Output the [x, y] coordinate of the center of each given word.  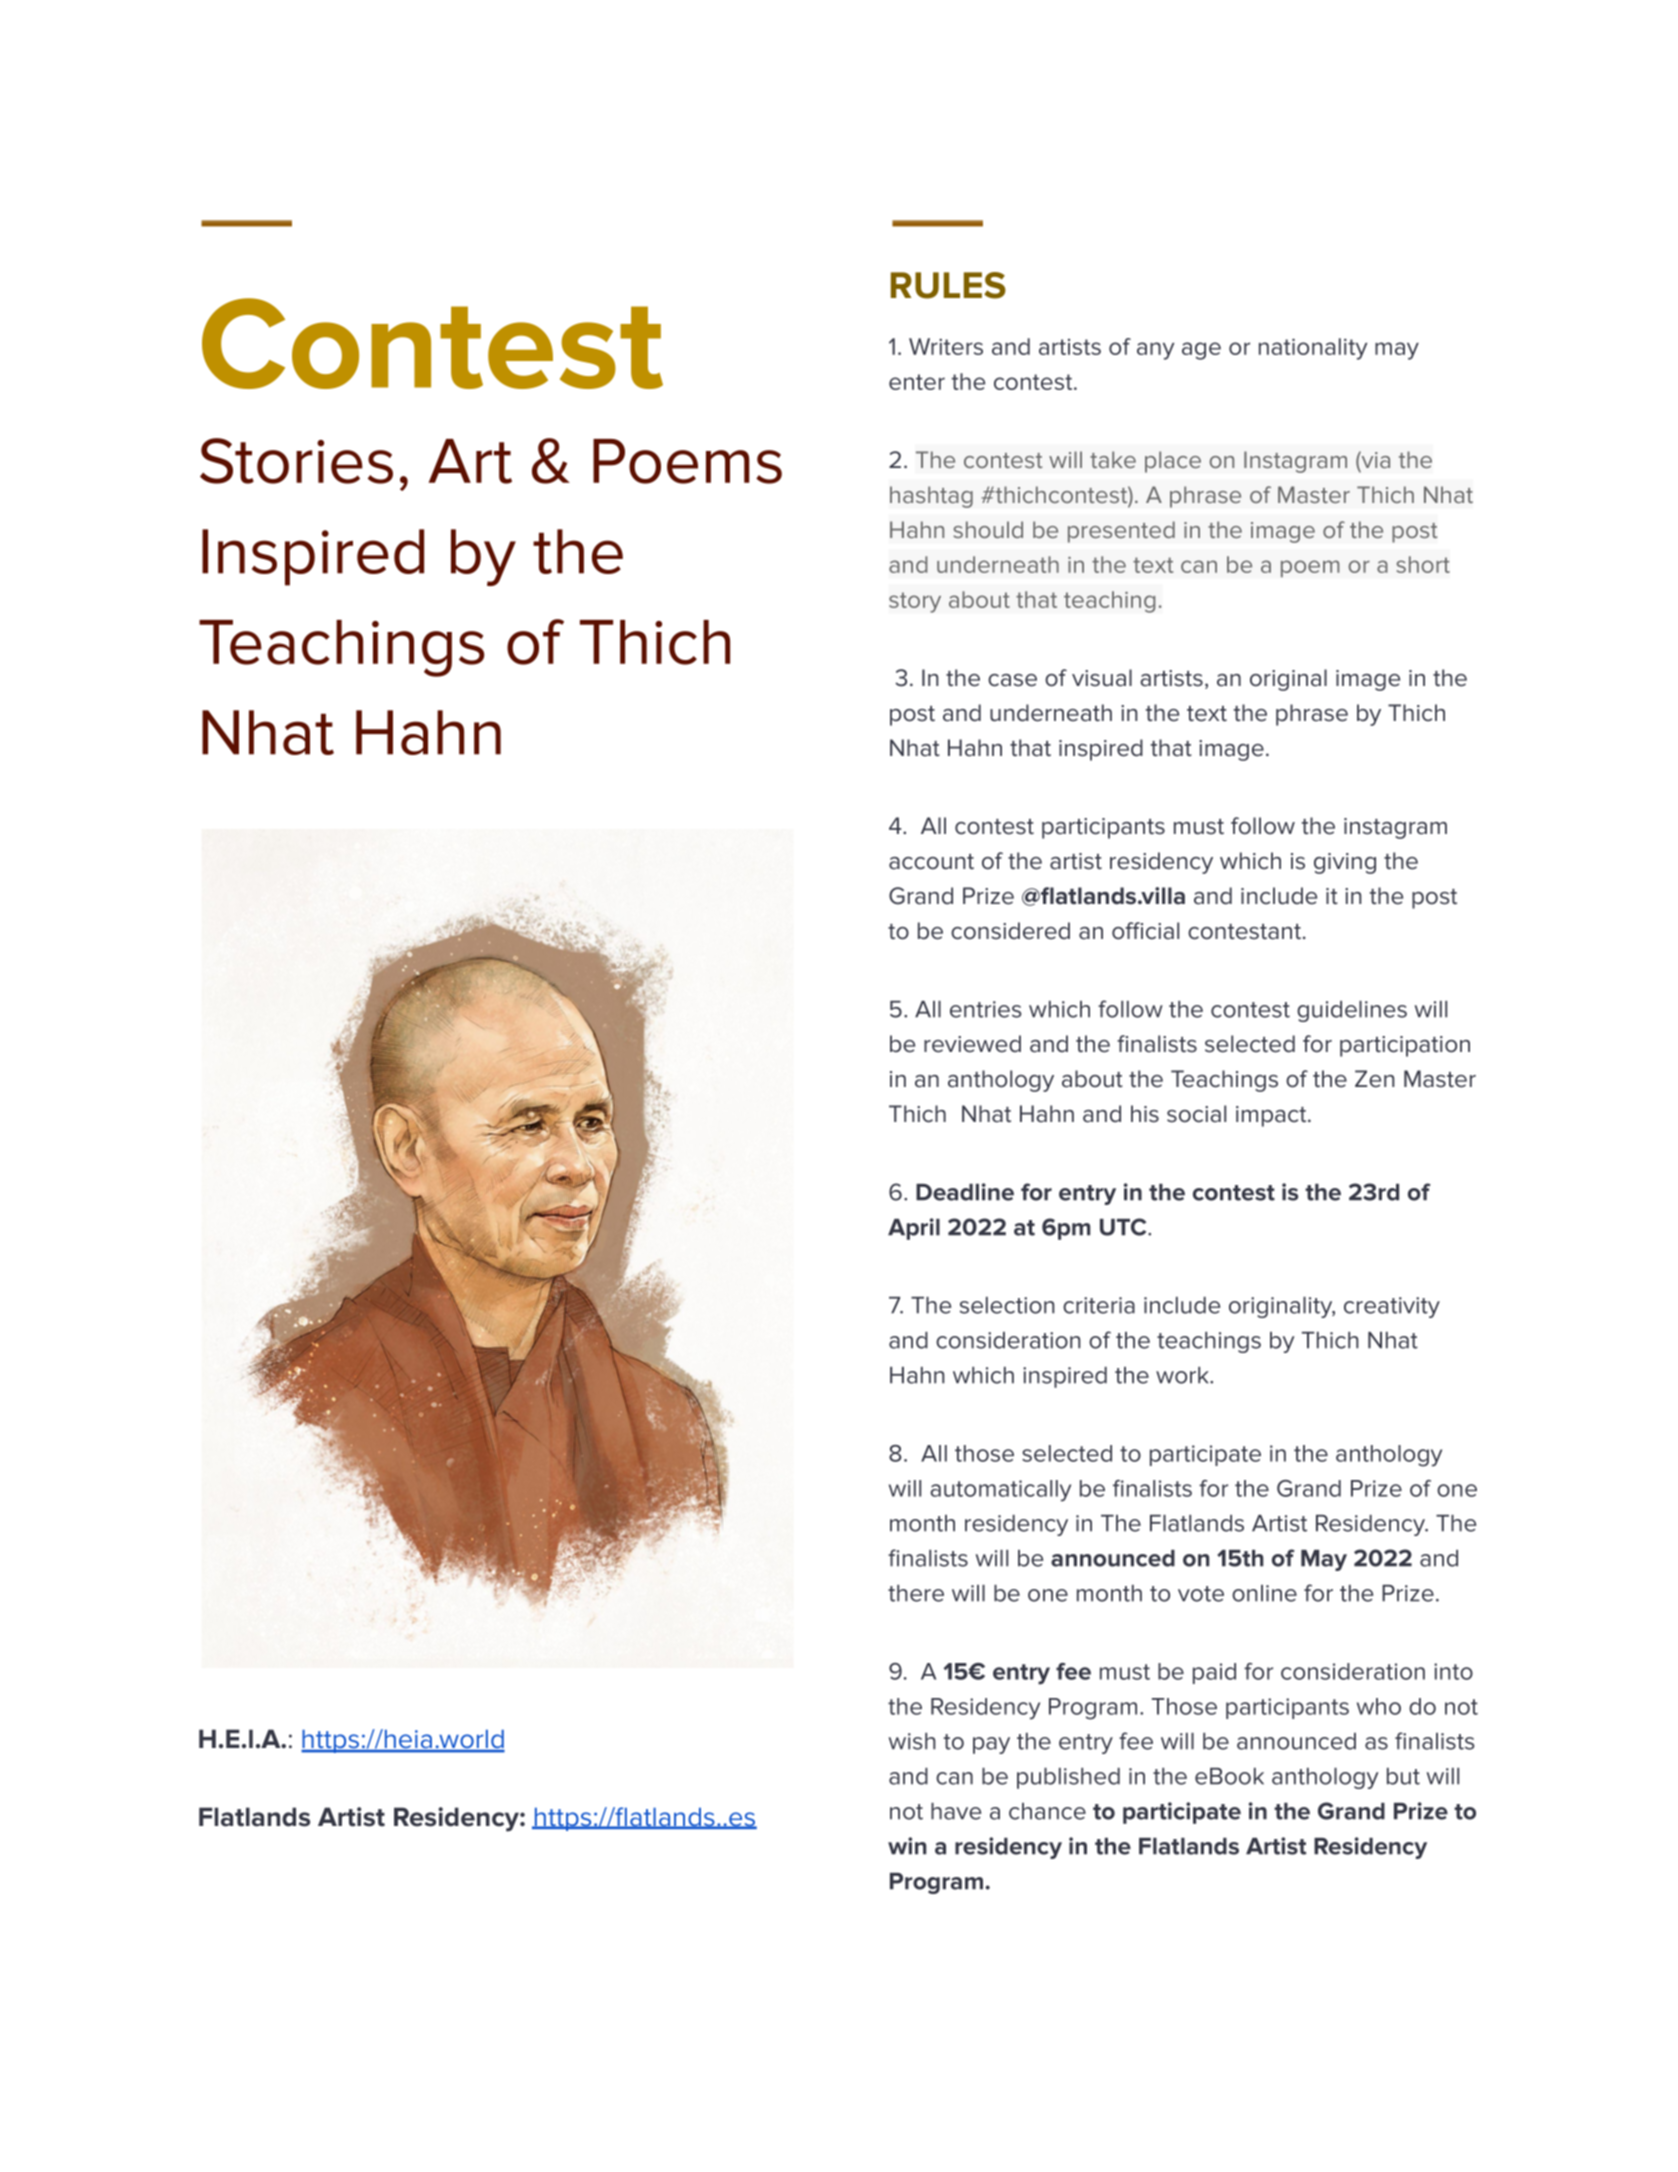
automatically [1000, 1491]
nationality [1313, 349]
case [1012, 680]
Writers [946, 346]
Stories [296, 461]
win [907, 1846]
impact [1272, 1116]
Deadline [965, 1192]
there [916, 1593]
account [931, 862]
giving [1345, 863]
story [915, 602]
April [914, 1229]
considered [1010, 931]
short [1423, 564]
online [1264, 1593]
